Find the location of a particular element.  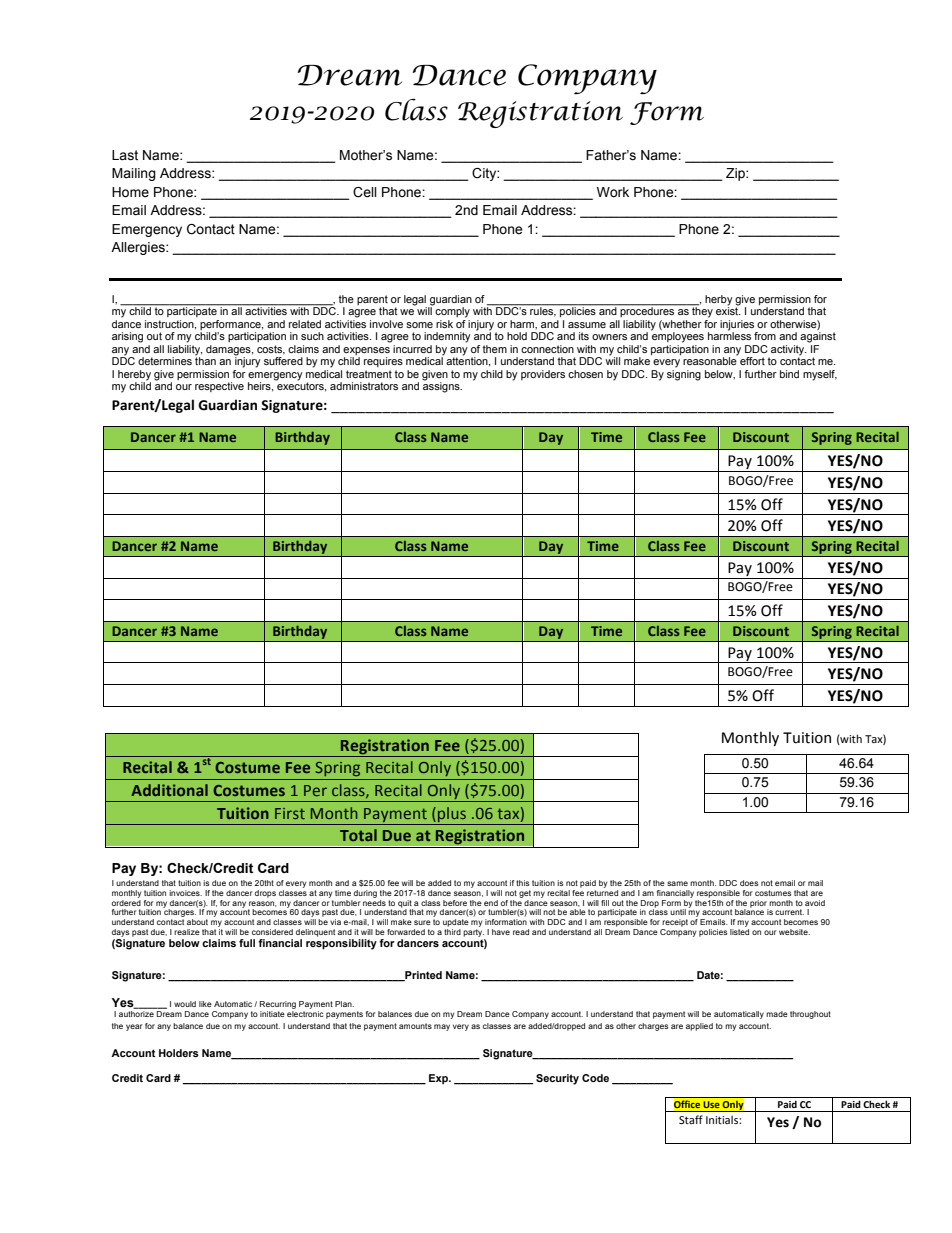

this is located at coordinates (523, 883).
